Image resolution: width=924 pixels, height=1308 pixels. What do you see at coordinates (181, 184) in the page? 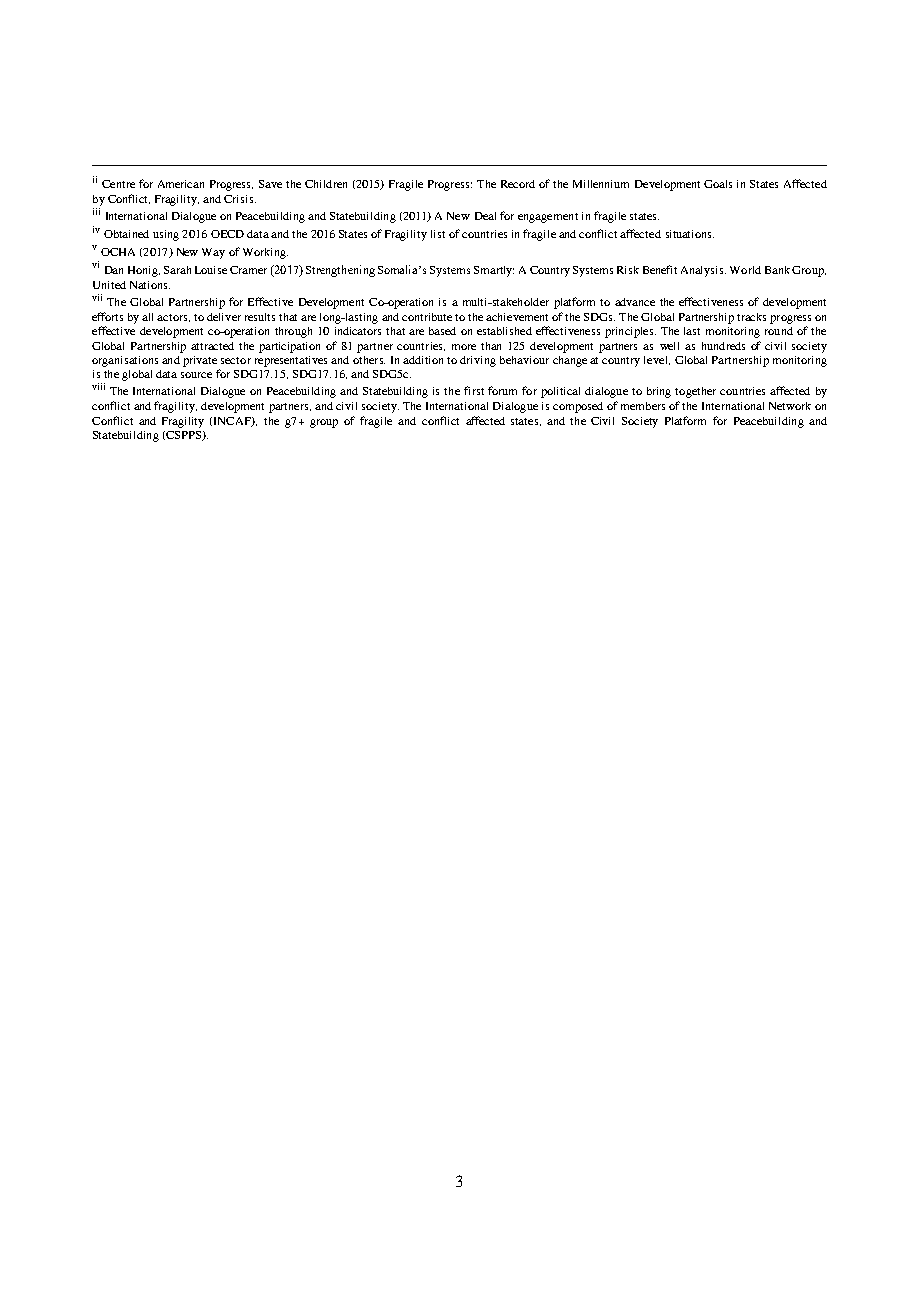
I see `American` at bounding box center [181, 184].
